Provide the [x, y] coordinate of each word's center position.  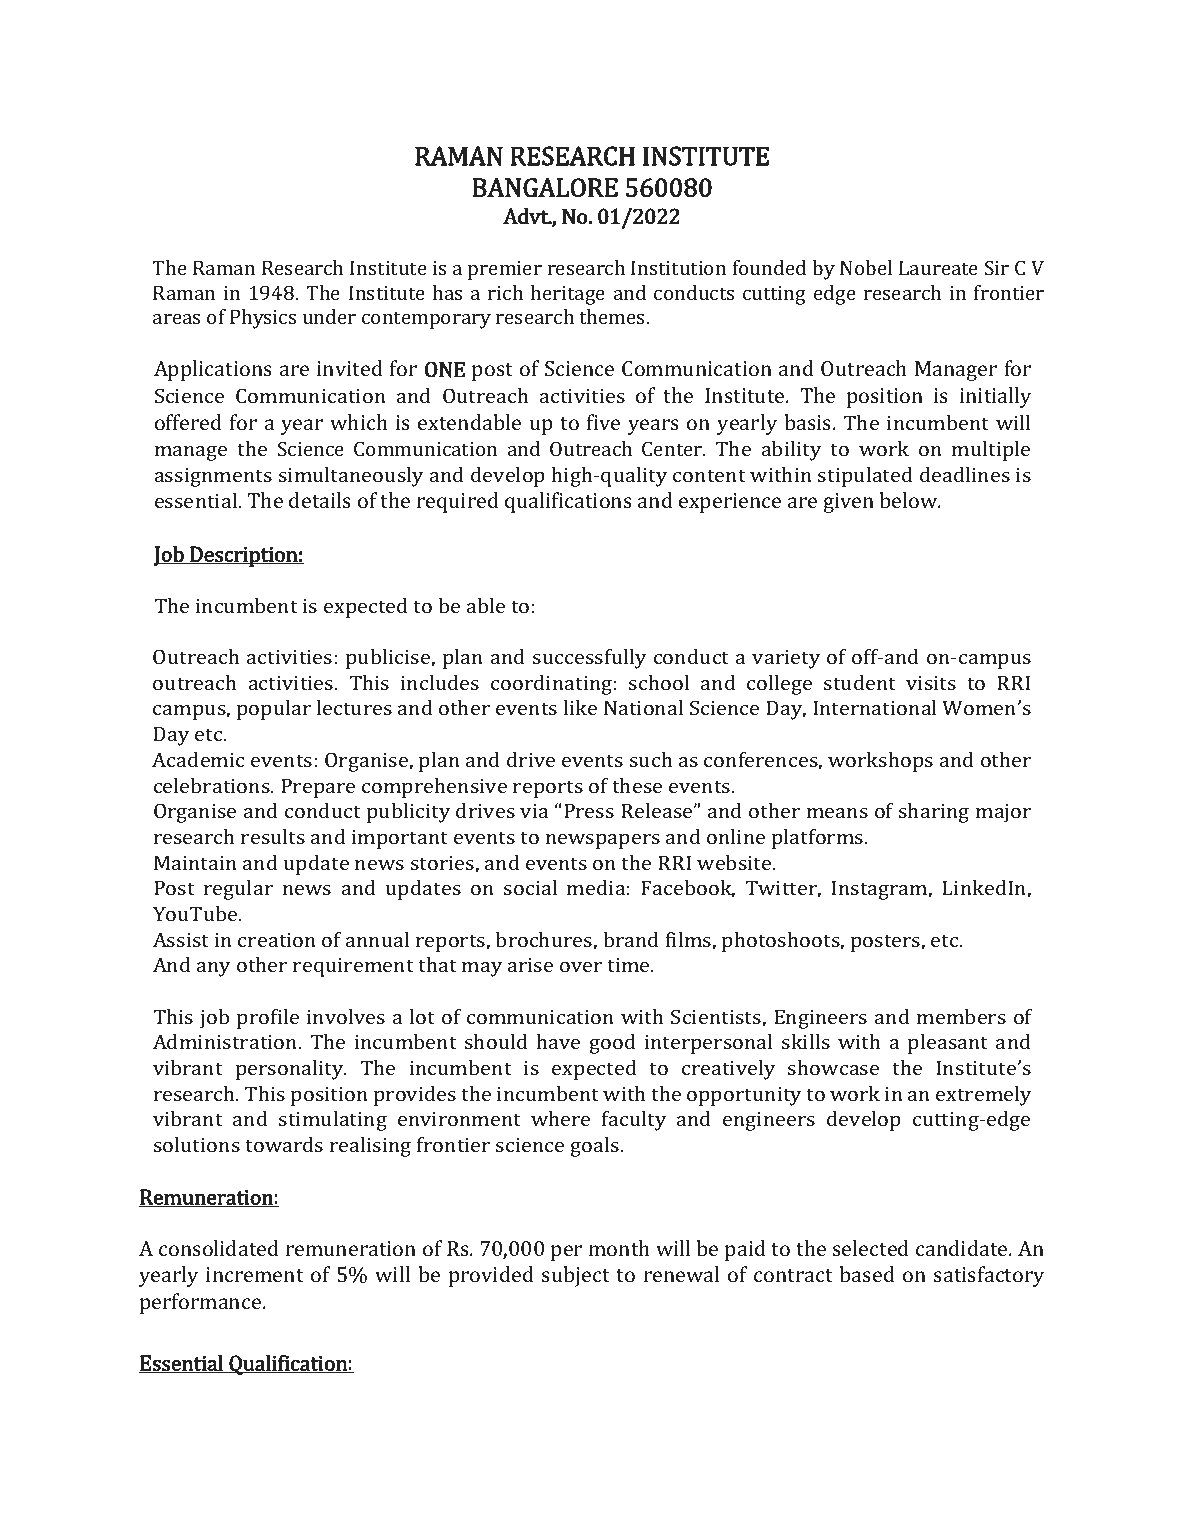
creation [277, 940]
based [867, 1274]
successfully [589, 659]
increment [255, 1274]
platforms [819, 839]
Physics [263, 319]
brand [631, 939]
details [320, 500]
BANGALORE [545, 187]
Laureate [938, 268]
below [909, 500]
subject [576, 1276]
